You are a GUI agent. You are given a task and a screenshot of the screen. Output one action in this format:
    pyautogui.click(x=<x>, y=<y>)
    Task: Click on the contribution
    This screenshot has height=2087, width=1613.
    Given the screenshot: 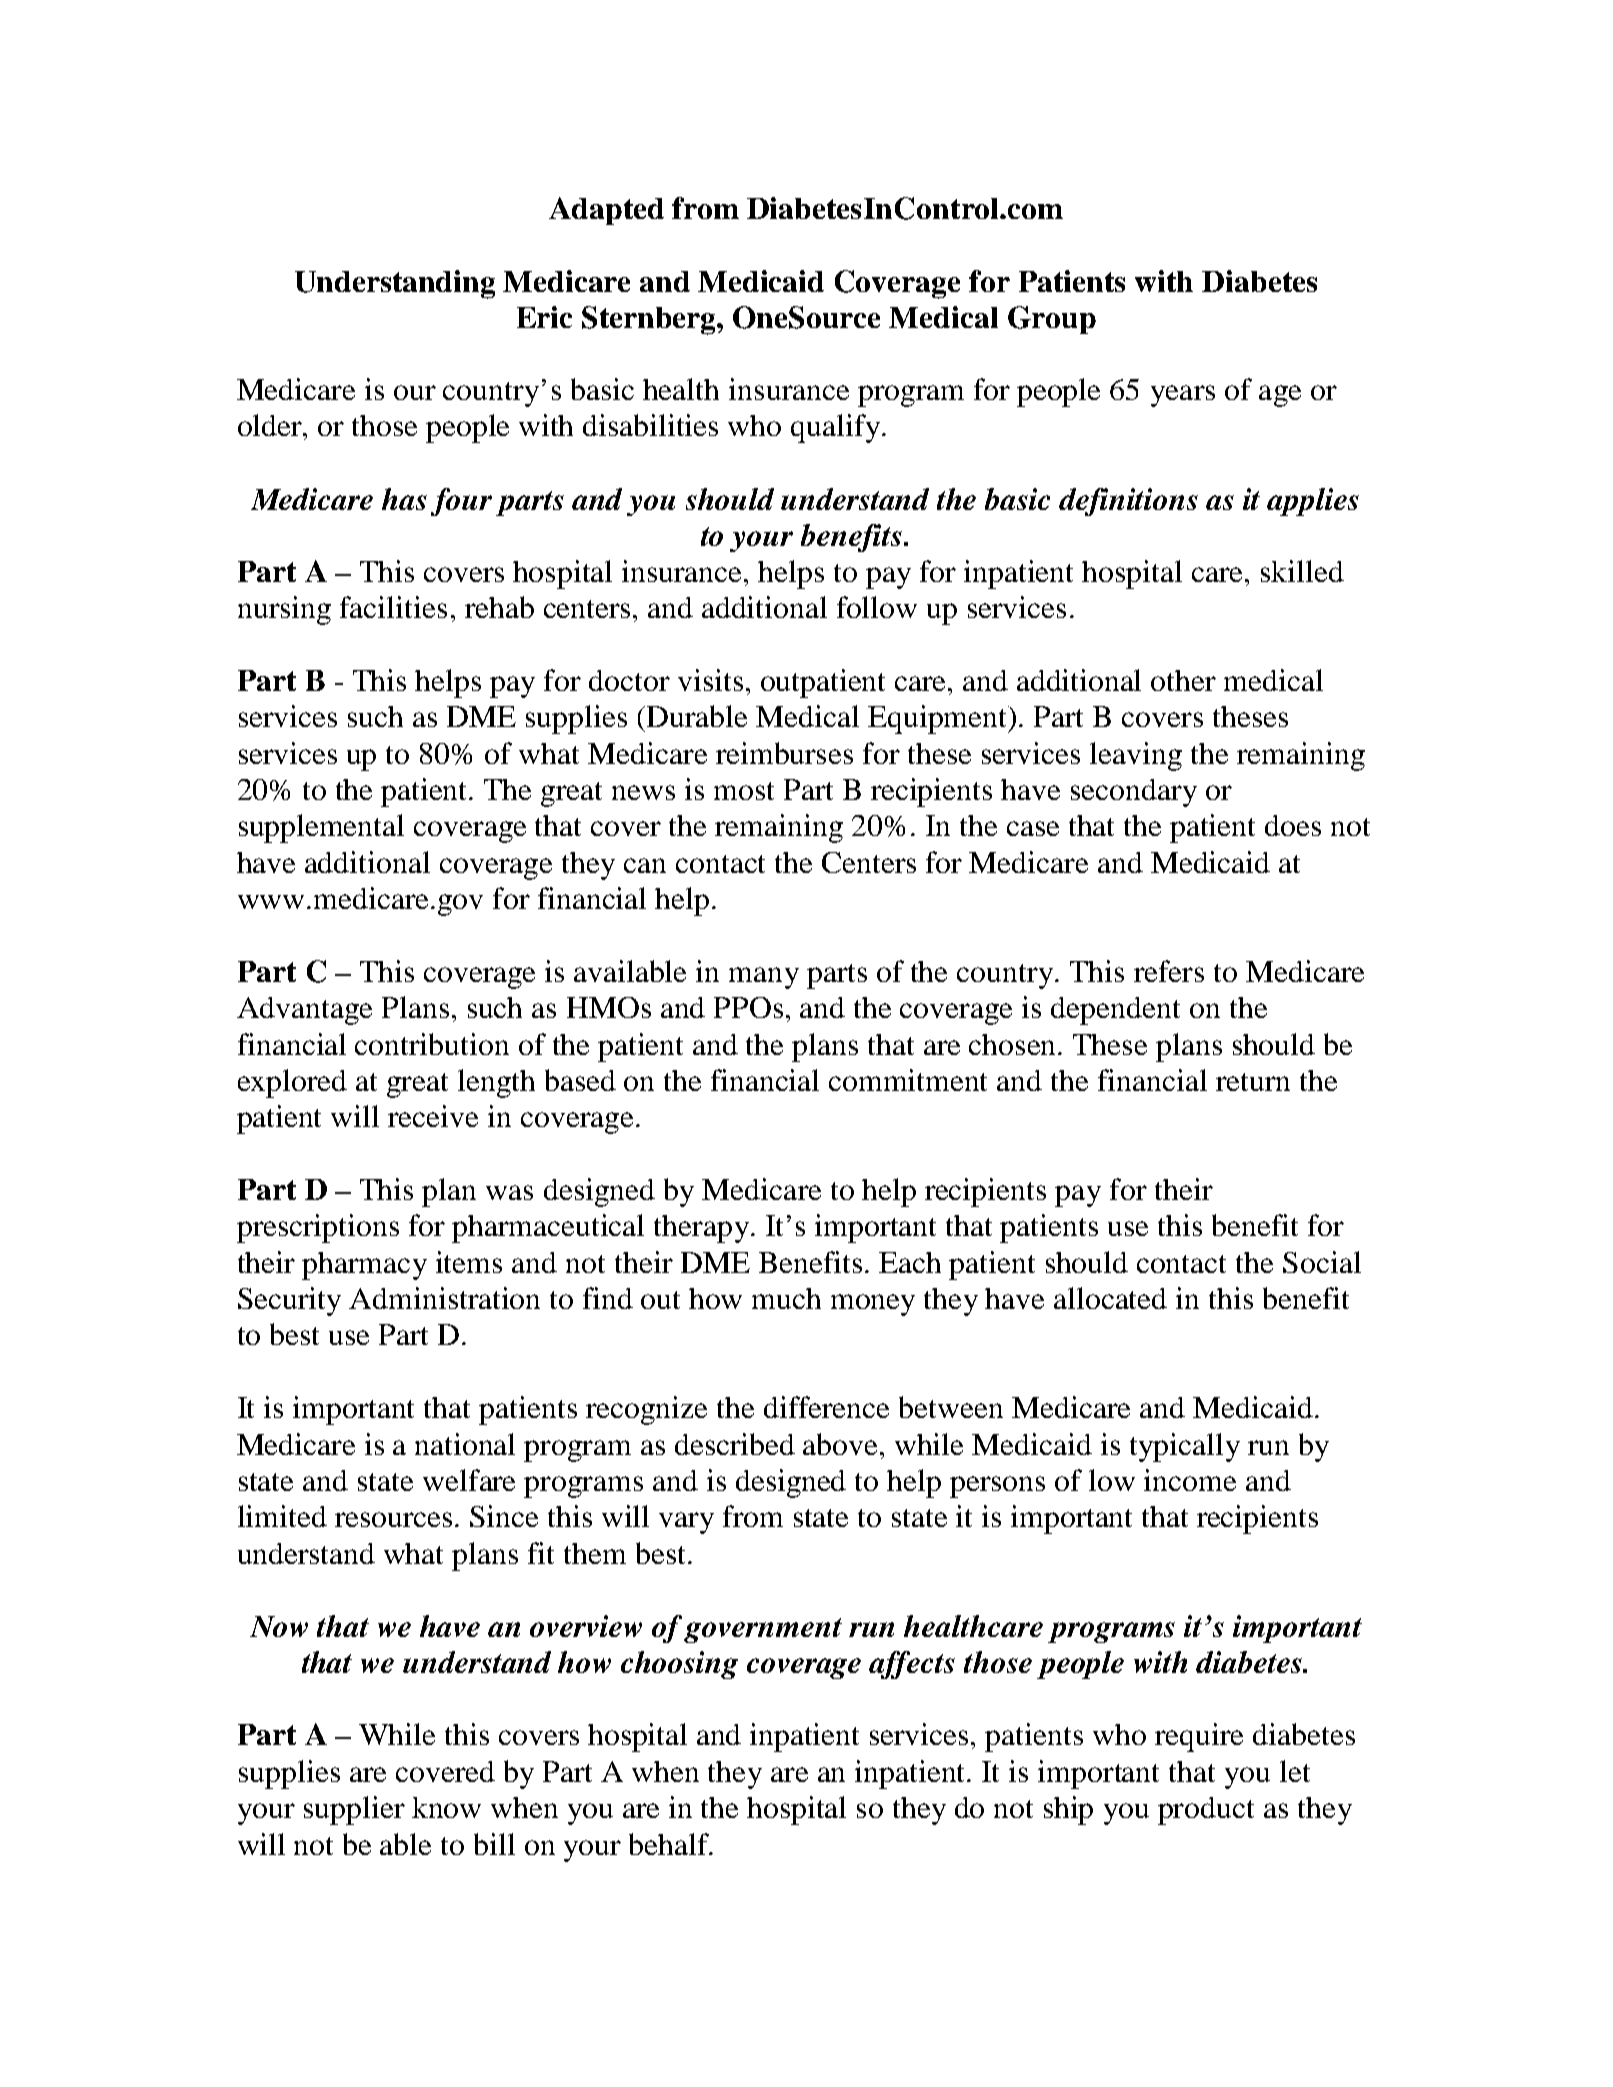 What is the action you would take?
    pyautogui.click(x=432, y=1044)
